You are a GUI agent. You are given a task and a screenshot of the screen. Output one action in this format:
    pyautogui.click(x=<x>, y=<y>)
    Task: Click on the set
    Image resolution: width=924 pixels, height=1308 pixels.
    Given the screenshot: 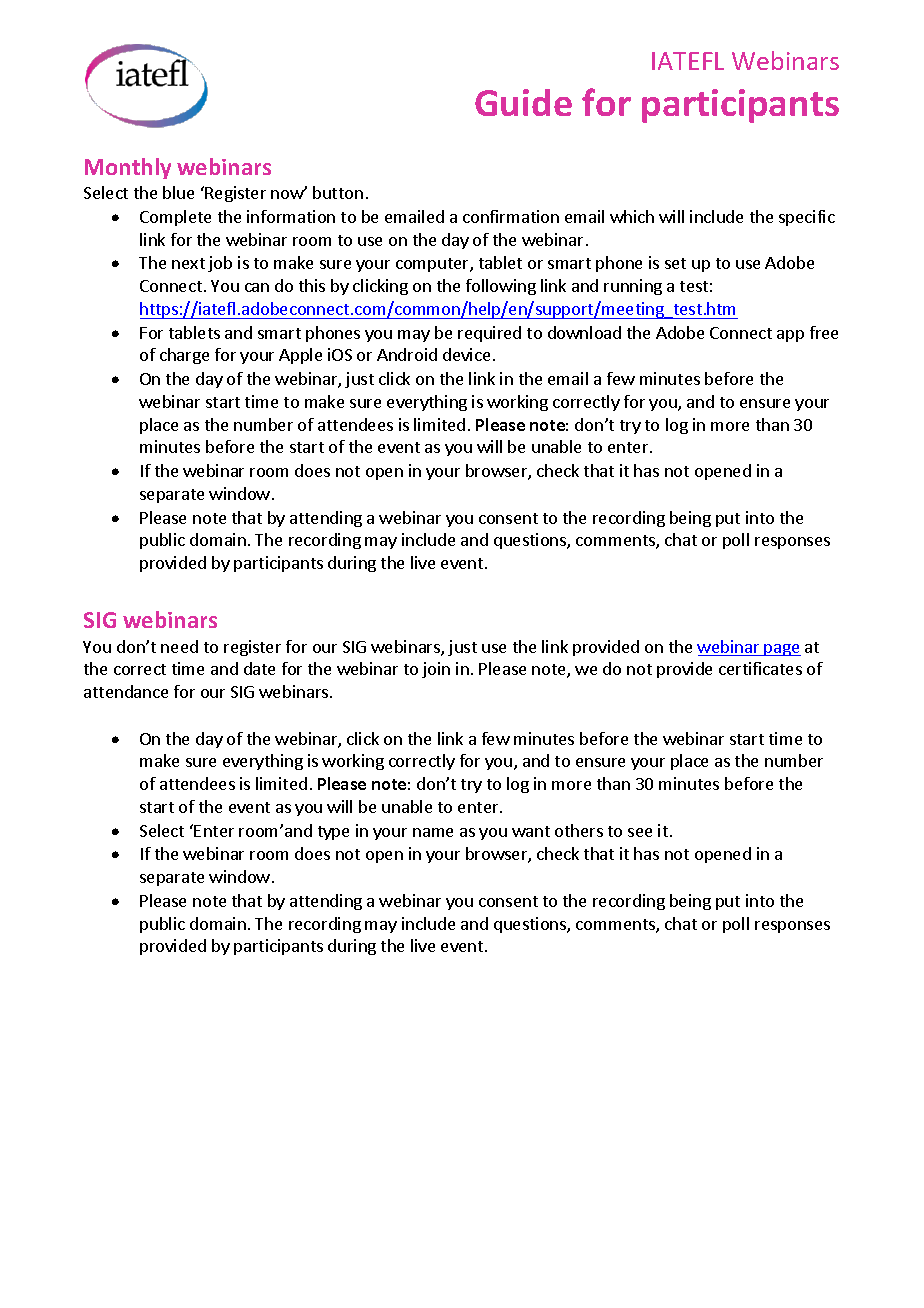 What is the action you would take?
    pyautogui.click(x=675, y=263)
